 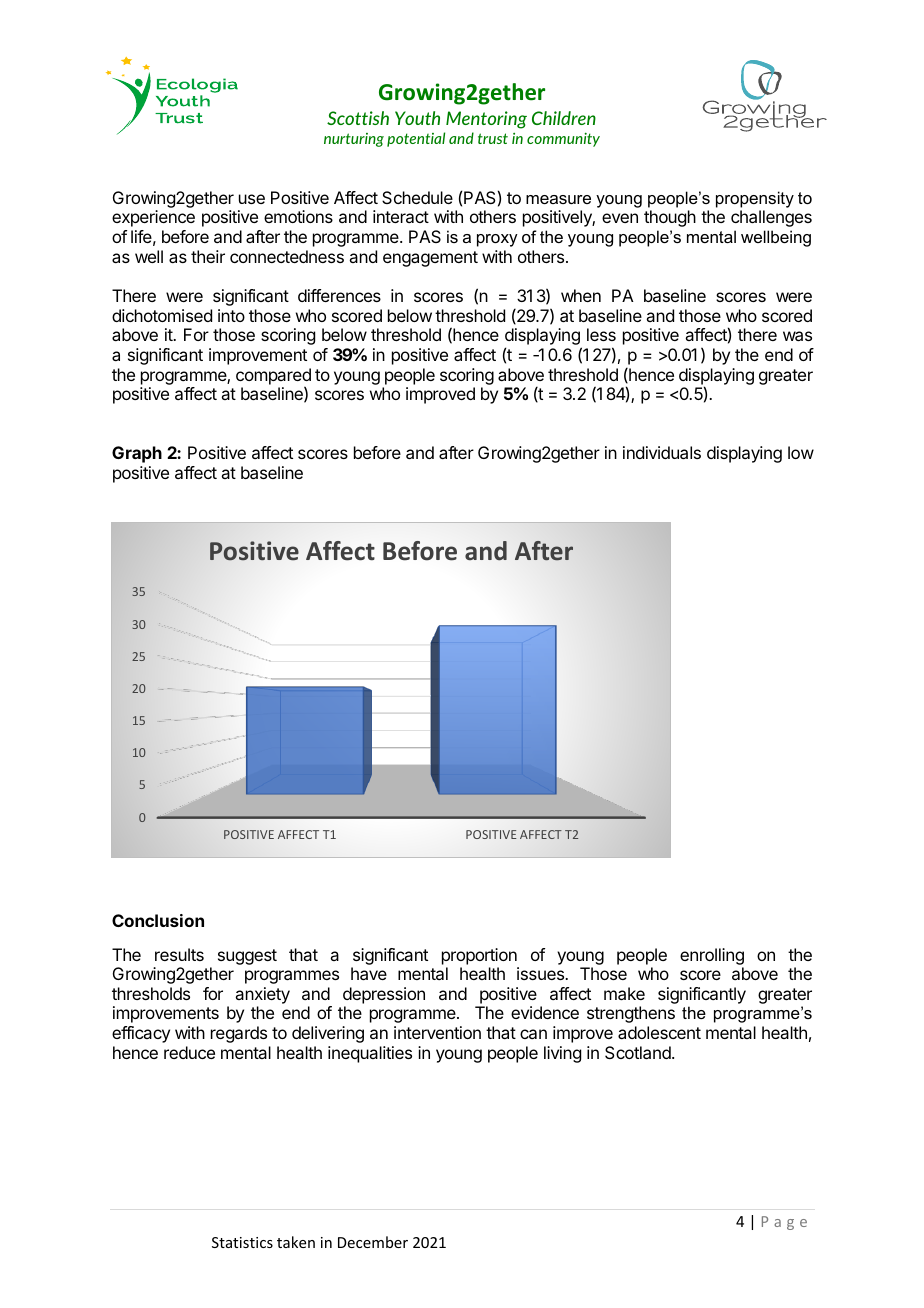 What do you see at coordinates (252, 199) in the document?
I see `use` at bounding box center [252, 199].
